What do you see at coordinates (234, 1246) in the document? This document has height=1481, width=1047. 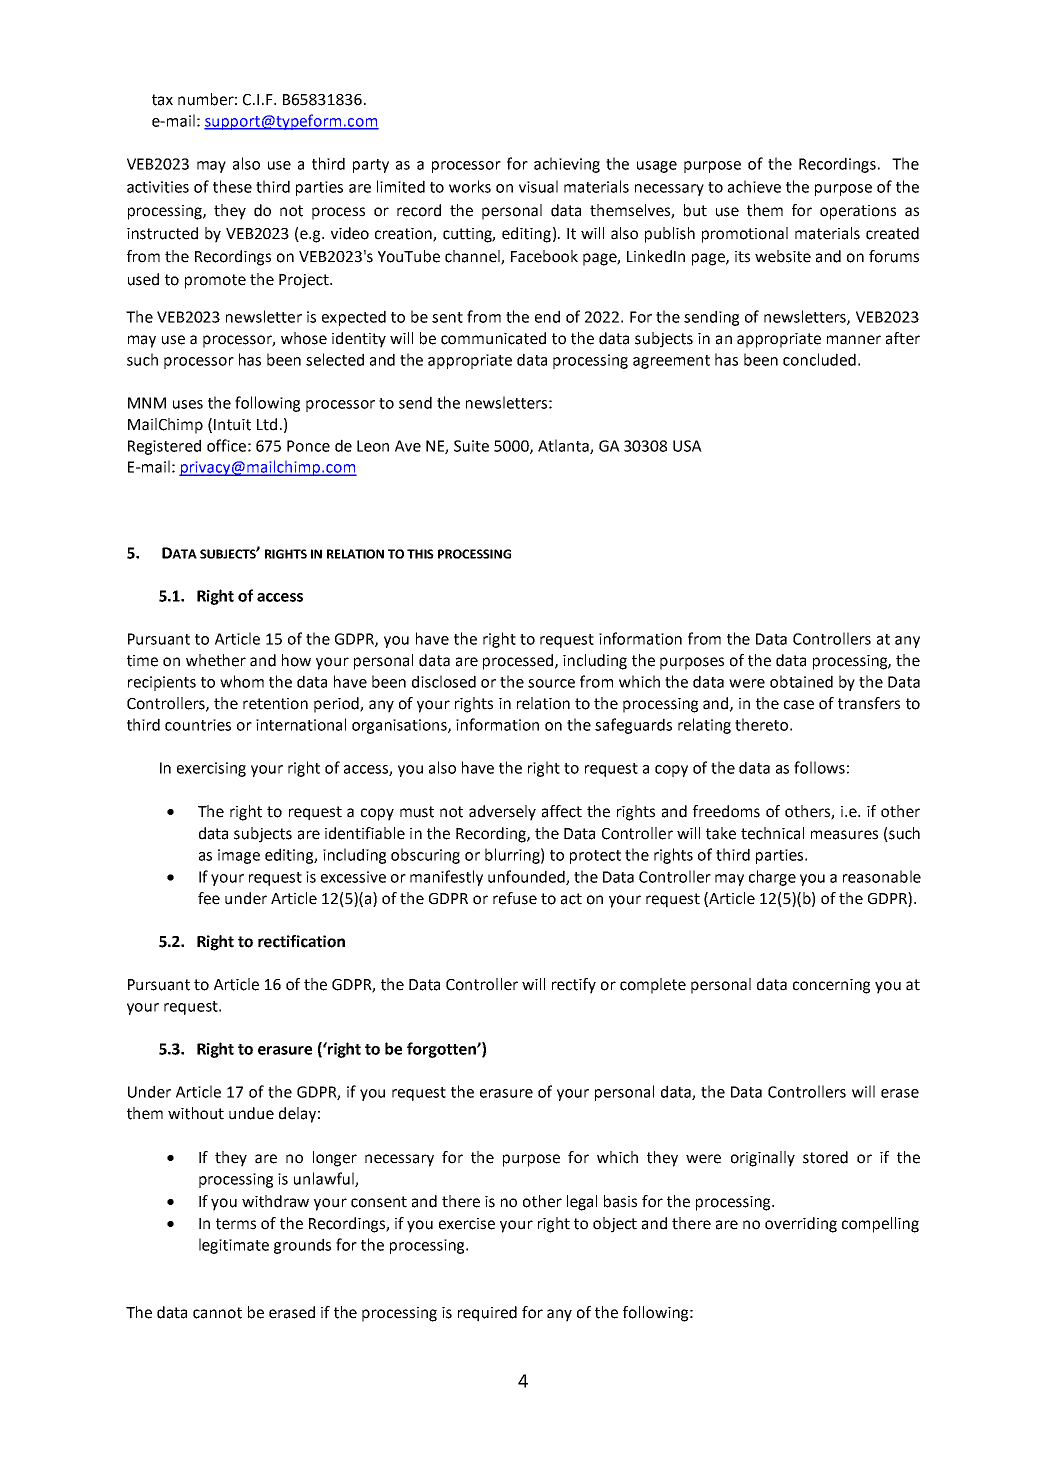 I see `legitimate` at bounding box center [234, 1246].
